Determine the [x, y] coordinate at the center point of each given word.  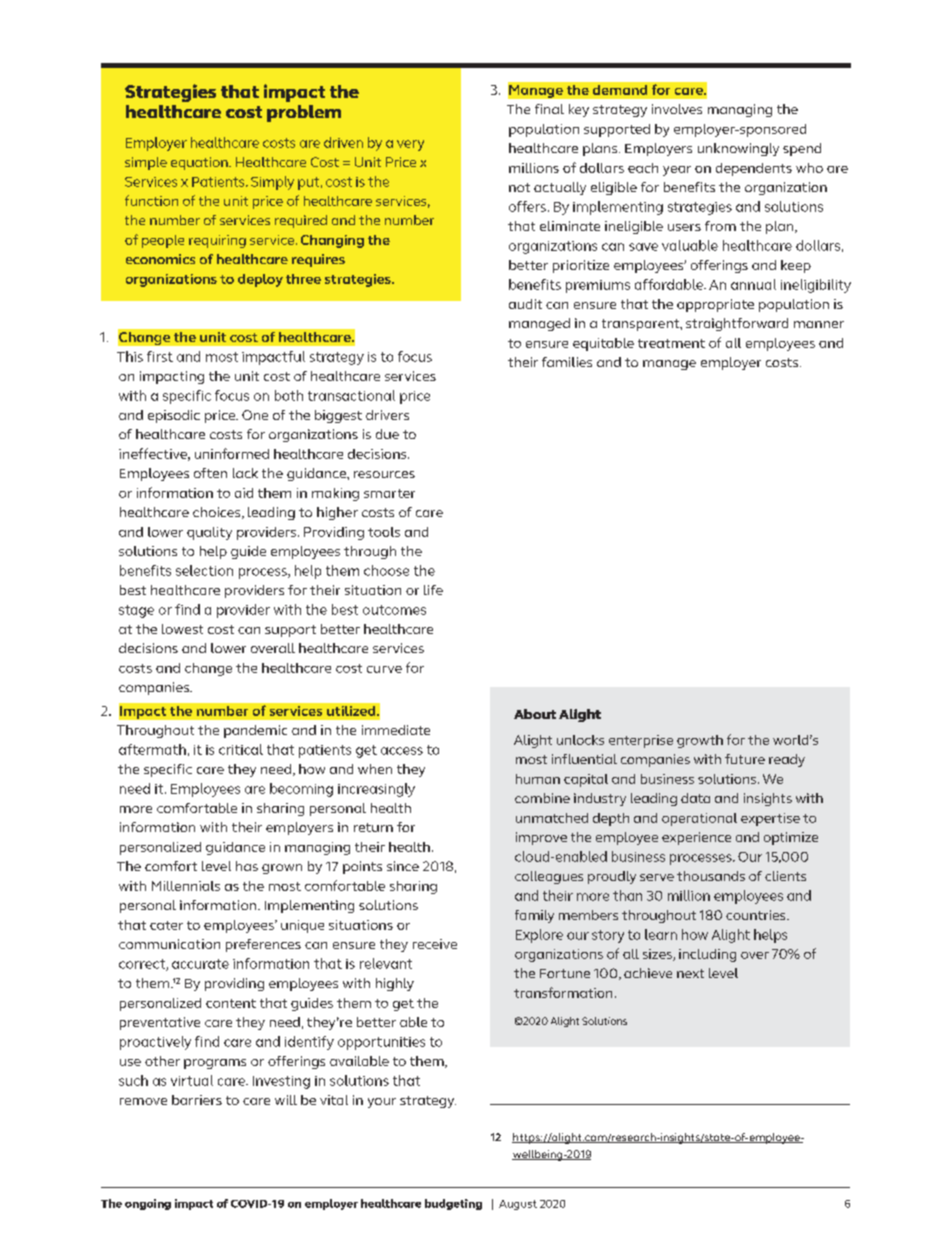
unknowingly [738, 149]
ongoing [148, 1204]
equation [200, 163]
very [410, 145]
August [518, 1205]
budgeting [453, 1204]
